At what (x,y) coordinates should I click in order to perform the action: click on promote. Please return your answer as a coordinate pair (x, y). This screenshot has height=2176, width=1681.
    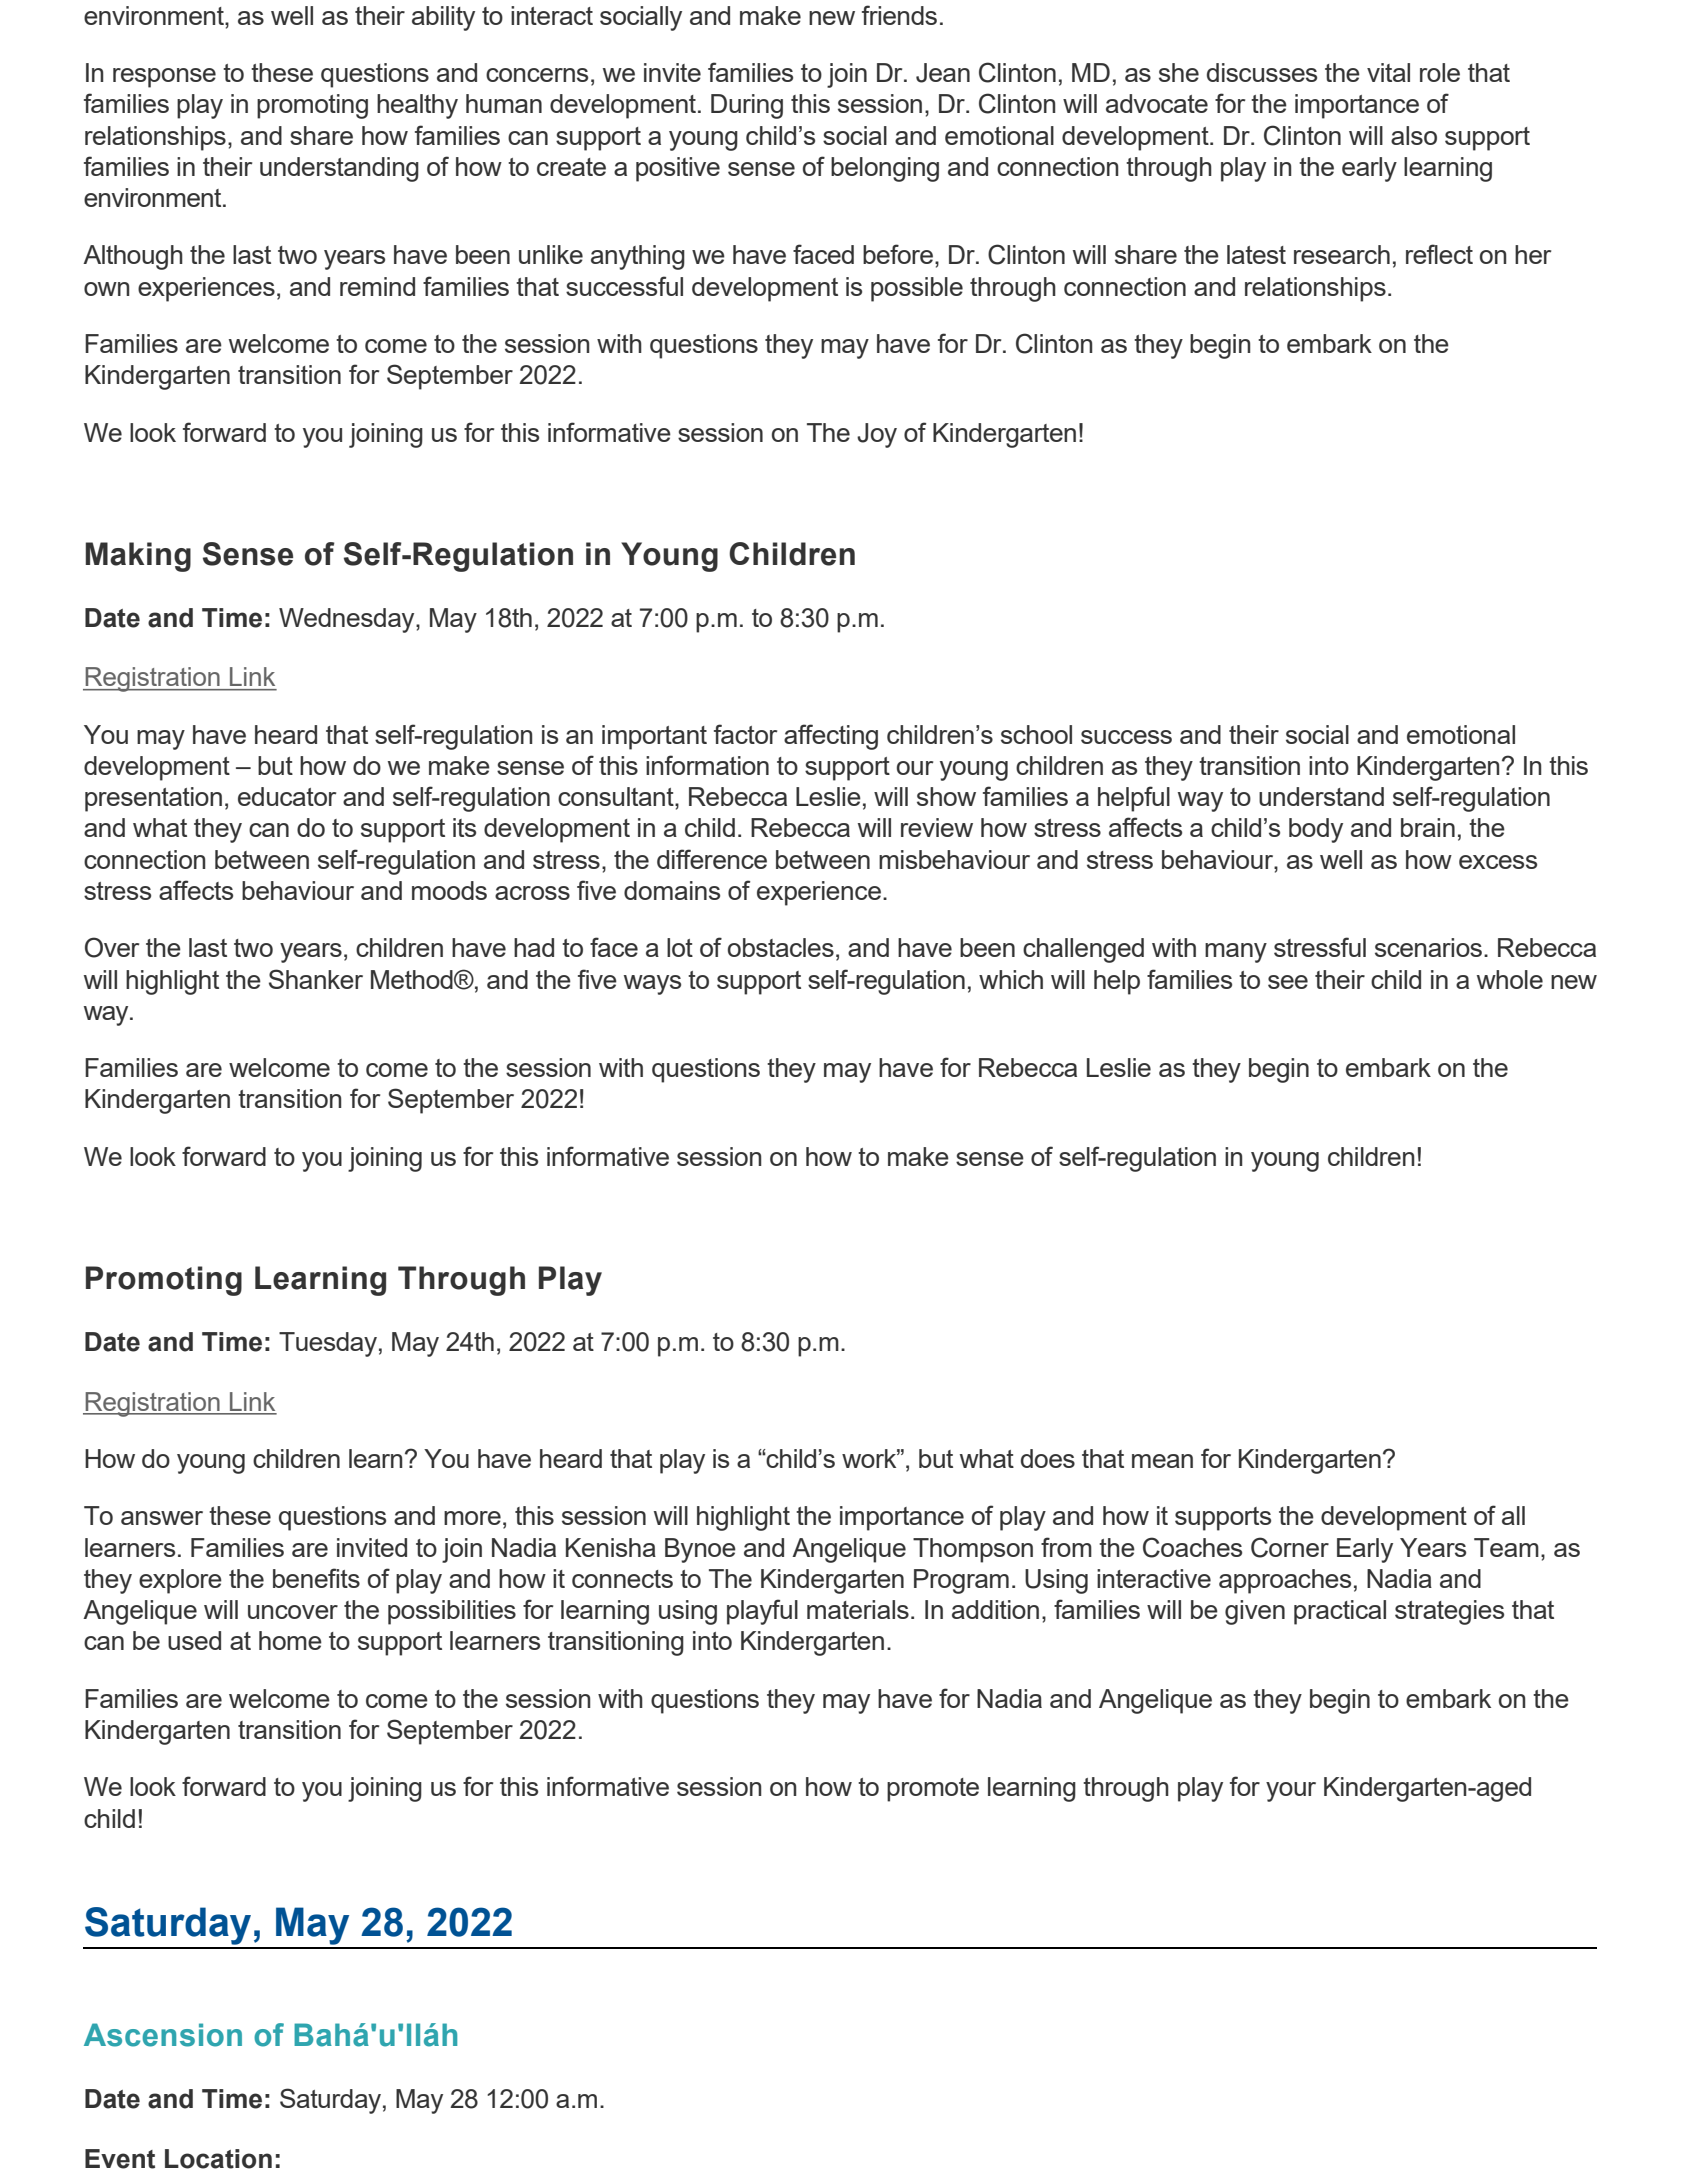
    Looking at the image, I should click on (933, 1790).
